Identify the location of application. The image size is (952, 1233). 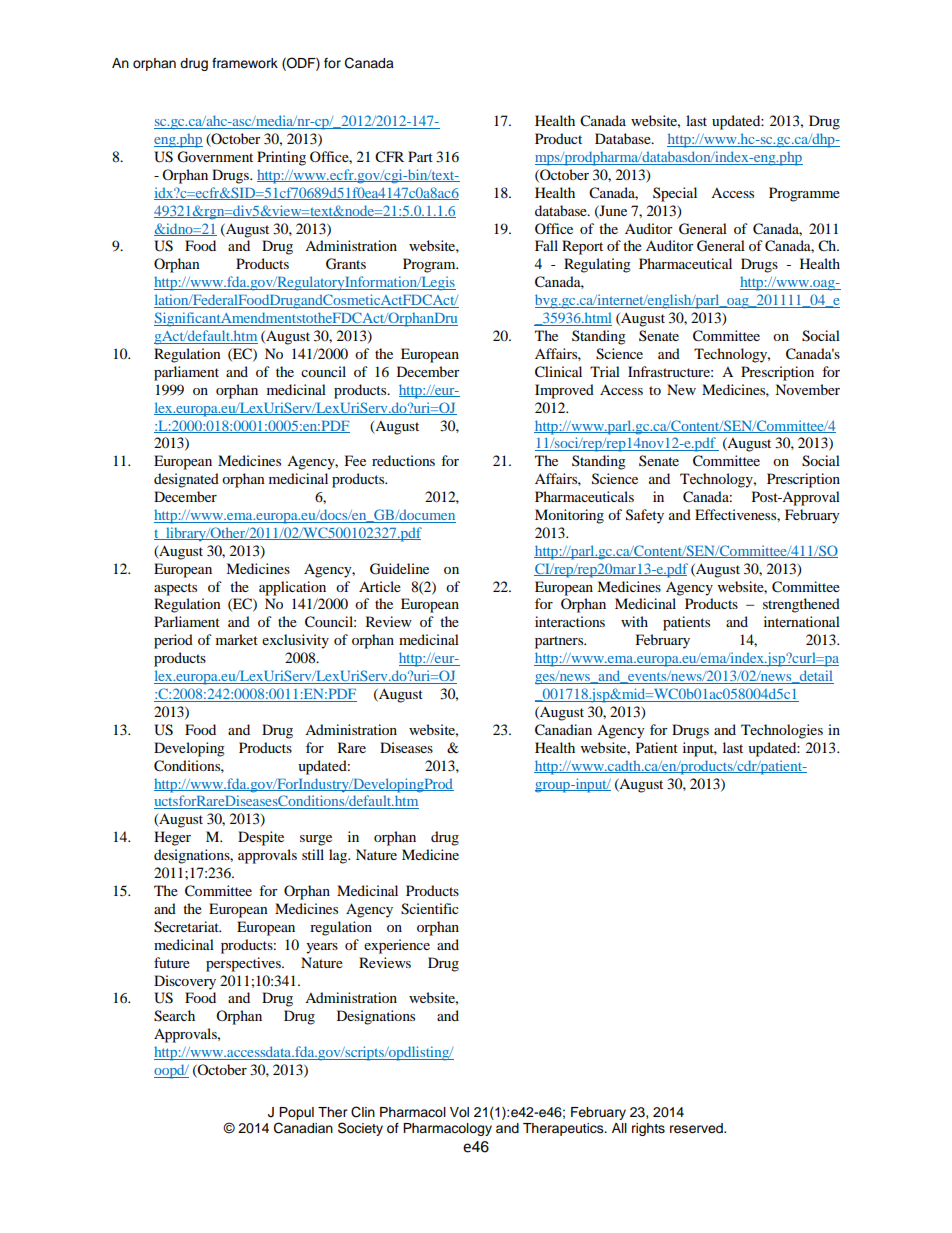
(292, 588).
